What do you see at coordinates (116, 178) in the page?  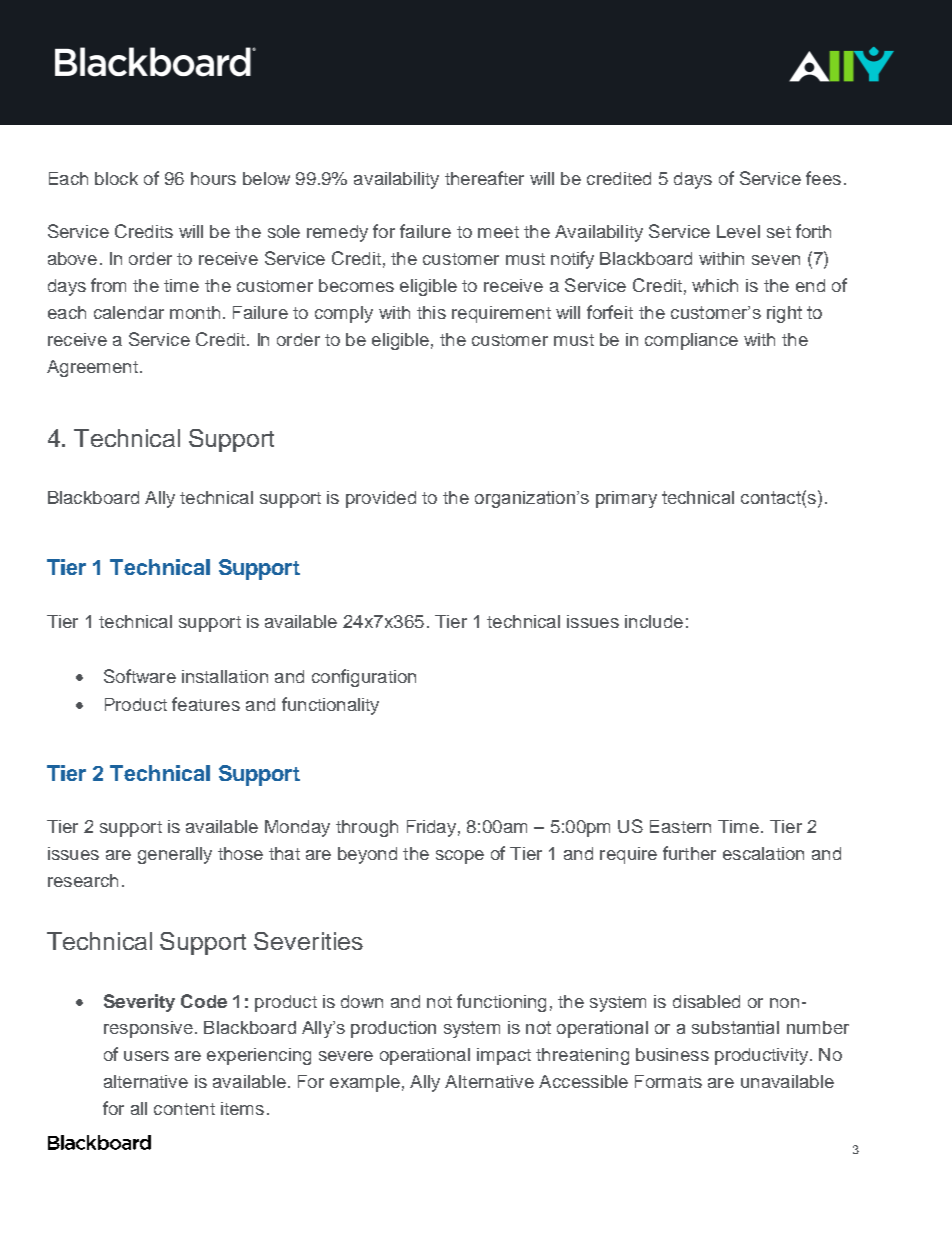 I see `block` at bounding box center [116, 178].
